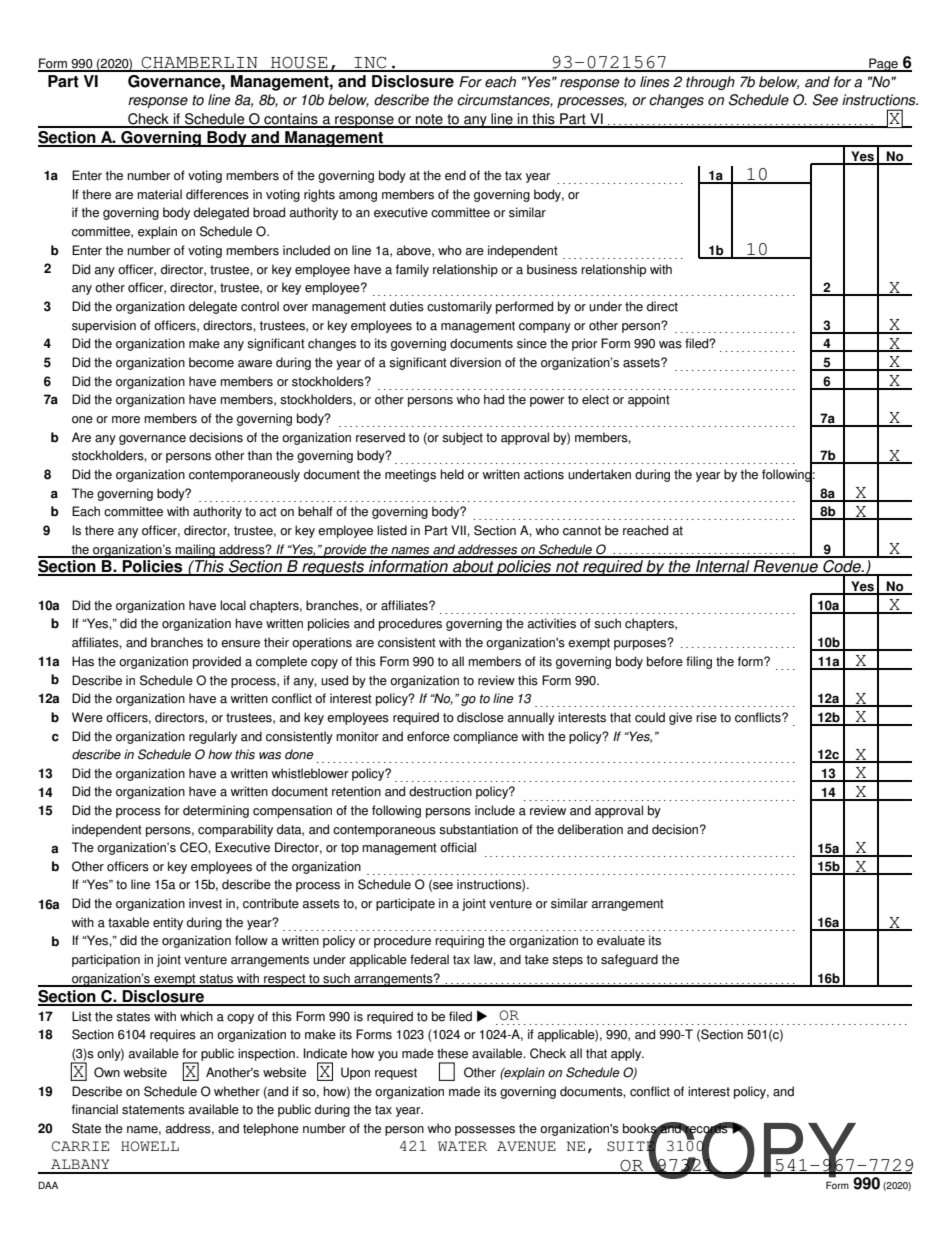 The width and height of the image is (952, 1233). I want to click on CHAMBERLIN, so click(200, 63).
